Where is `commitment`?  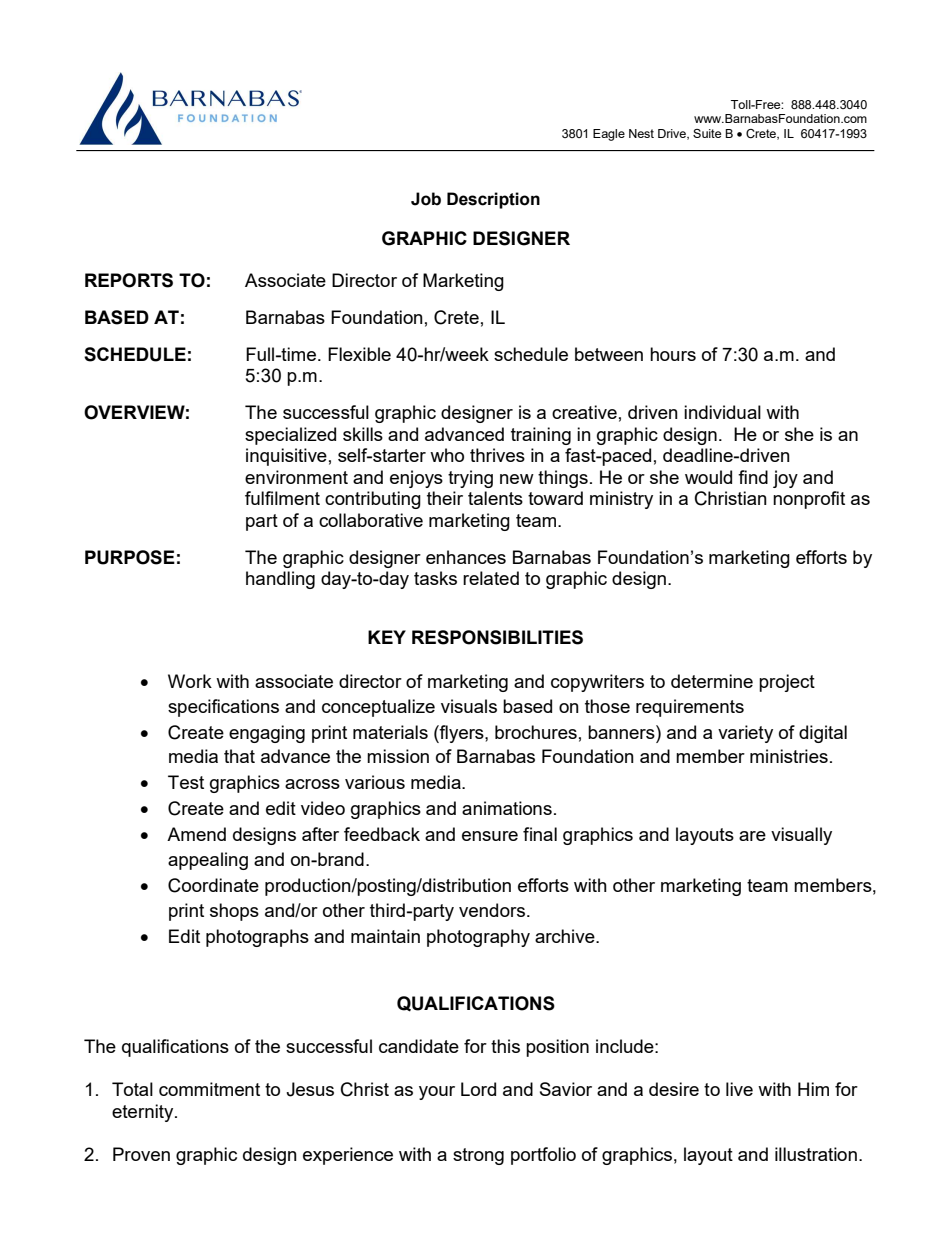 commitment is located at coordinates (209, 1089).
